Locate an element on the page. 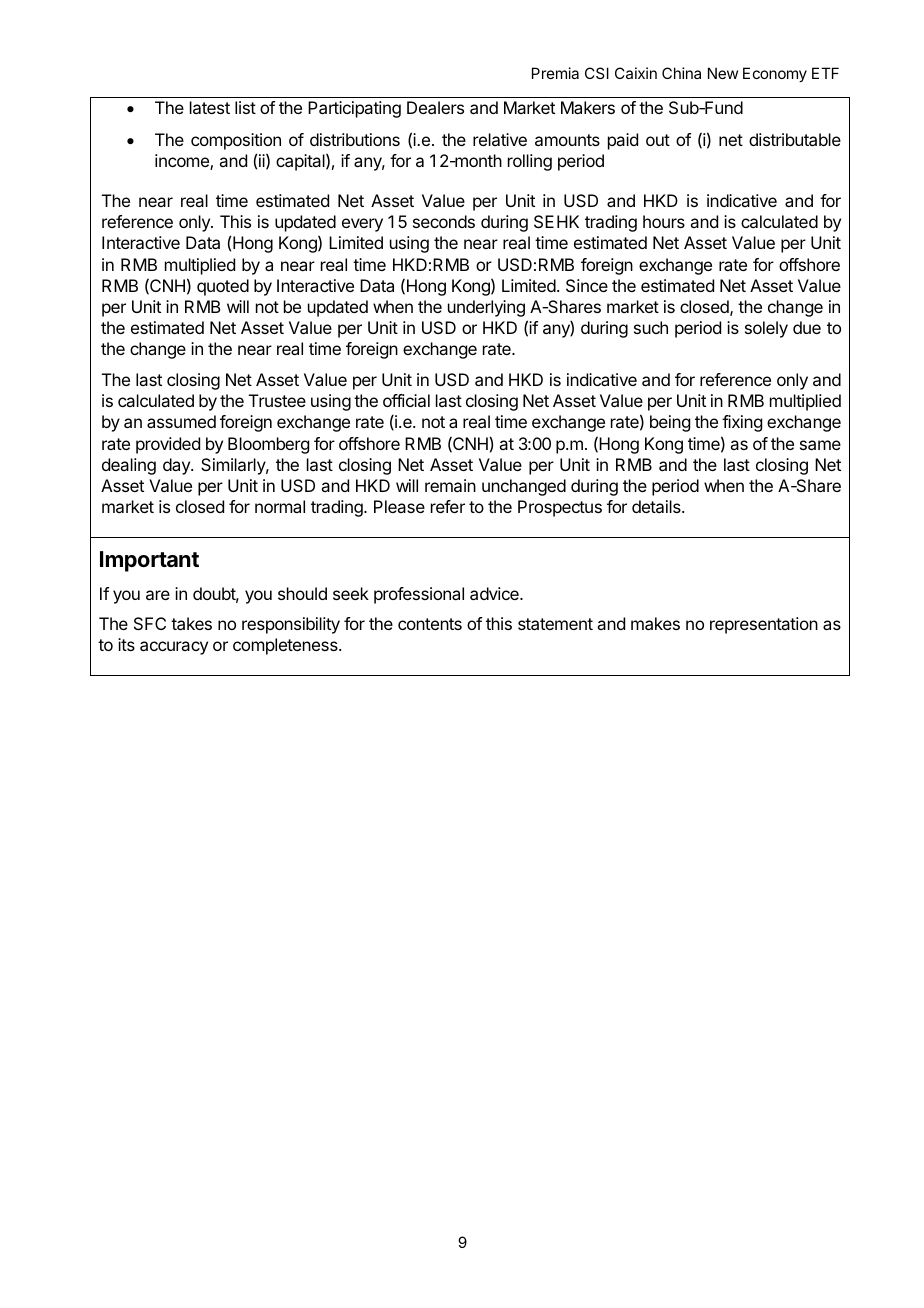 This page has width=924, height=1308. takes is located at coordinates (191, 623).
